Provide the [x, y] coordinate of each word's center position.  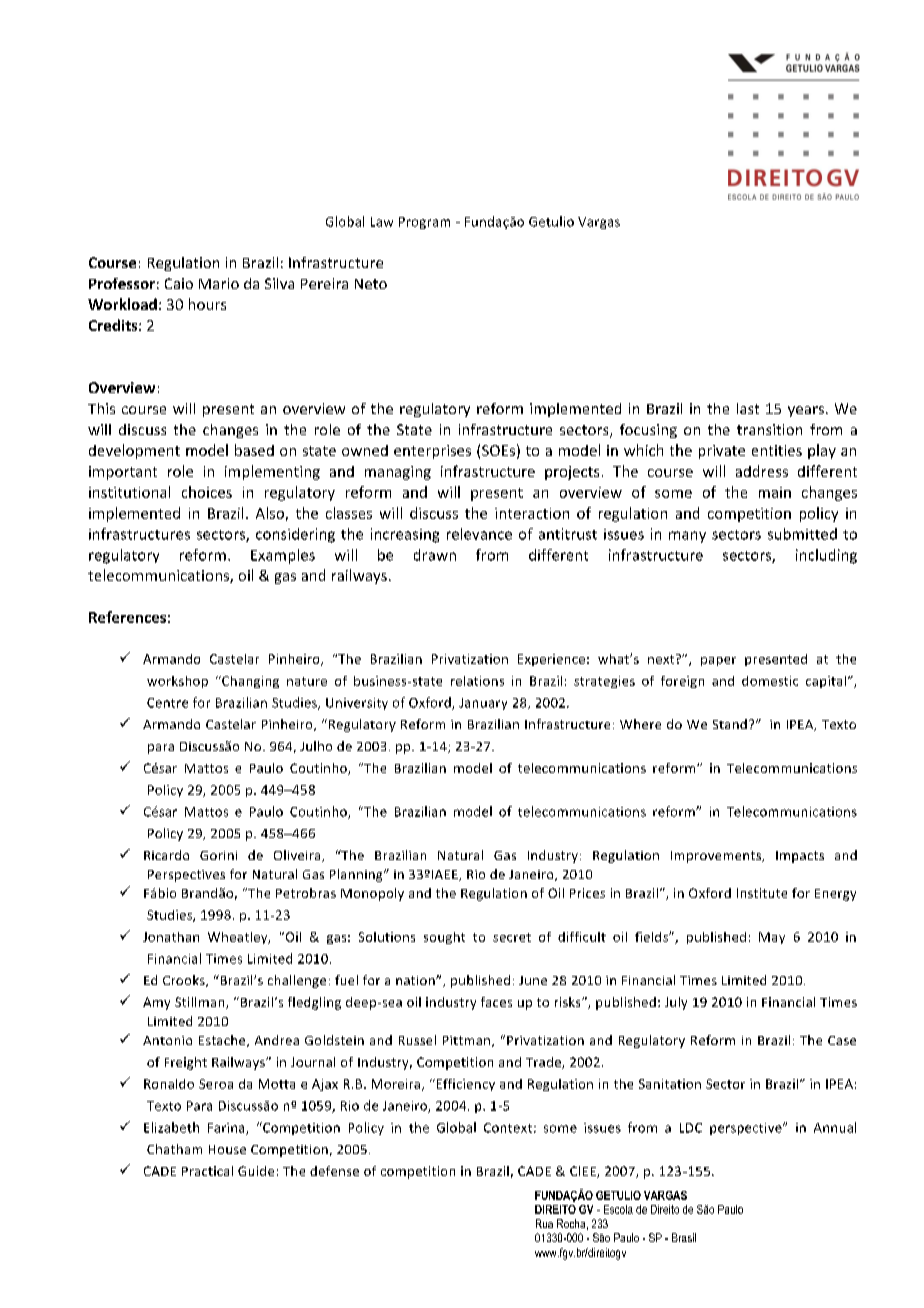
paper [718, 661]
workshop [177, 682]
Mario [219, 283]
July [676, 1003]
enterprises [432, 452]
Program [424, 223]
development [134, 451]
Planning [357, 875]
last [748, 408]
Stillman [201, 1003]
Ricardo [166, 855]
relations [477, 681]
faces [496, 1002]
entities [777, 450]
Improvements [717, 857]
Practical [207, 1171]
